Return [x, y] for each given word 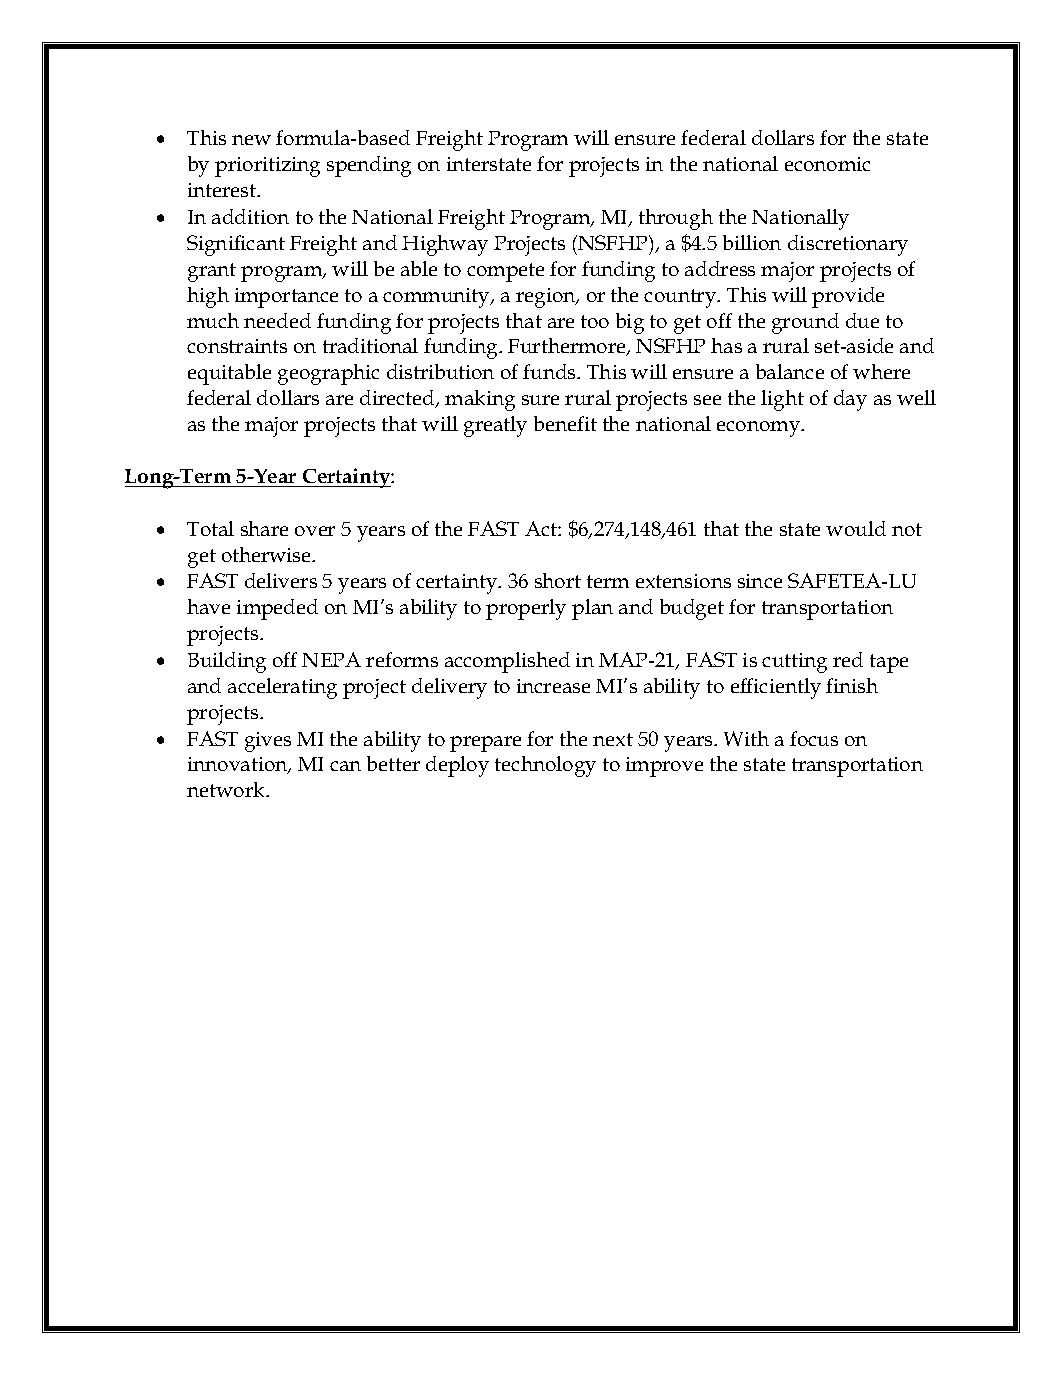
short [558, 580]
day [850, 400]
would [856, 528]
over [315, 531]
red [848, 659]
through [676, 219]
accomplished [507, 662]
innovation [239, 765]
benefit [565, 423]
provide [848, 297]
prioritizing [267, 167]
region [547, 298]
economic [827, 164]
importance [286, 298]
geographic [328, 374]
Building [227, 662]
